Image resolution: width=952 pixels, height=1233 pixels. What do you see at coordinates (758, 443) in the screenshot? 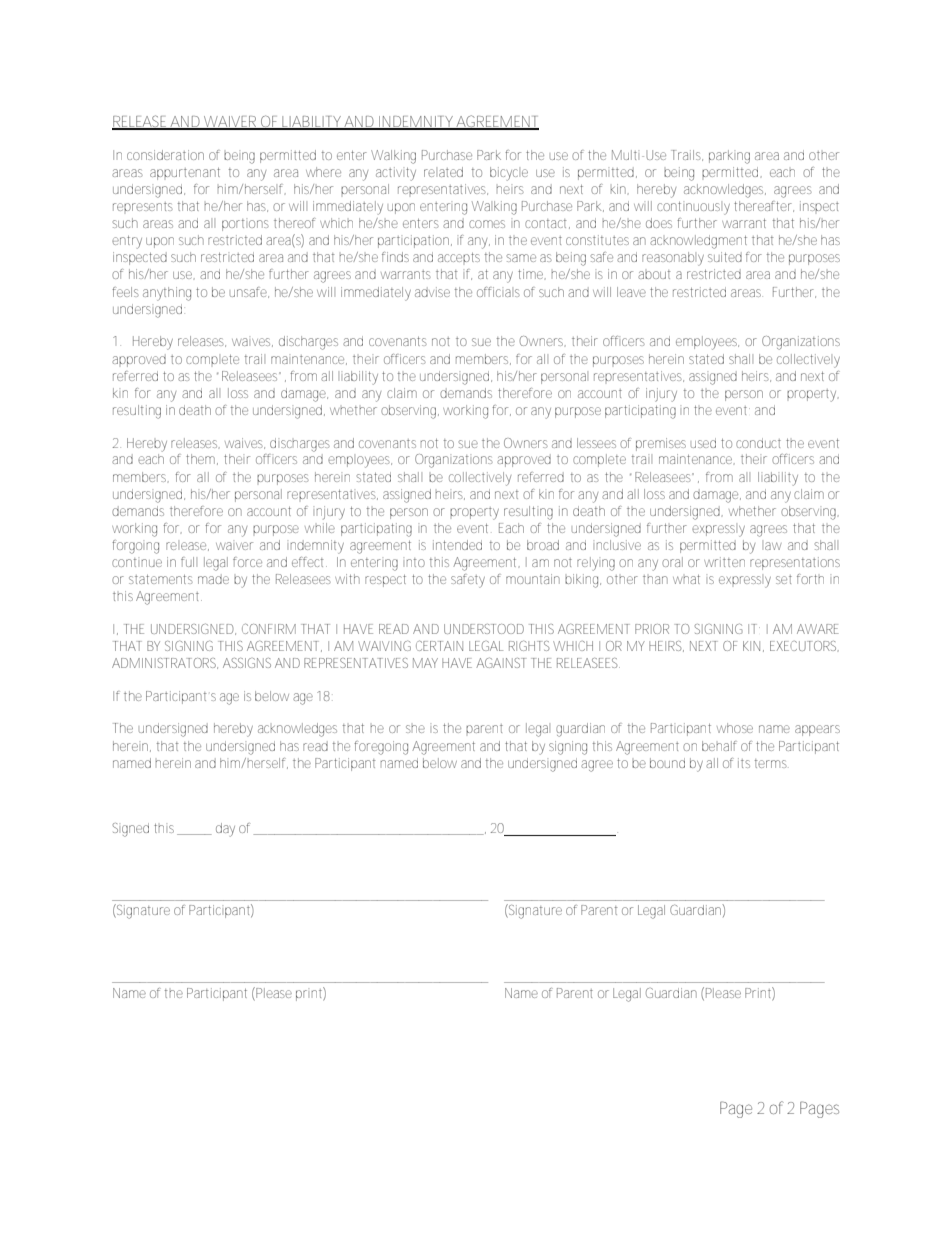
I see `conduct` at bounding box center [758, 443].
